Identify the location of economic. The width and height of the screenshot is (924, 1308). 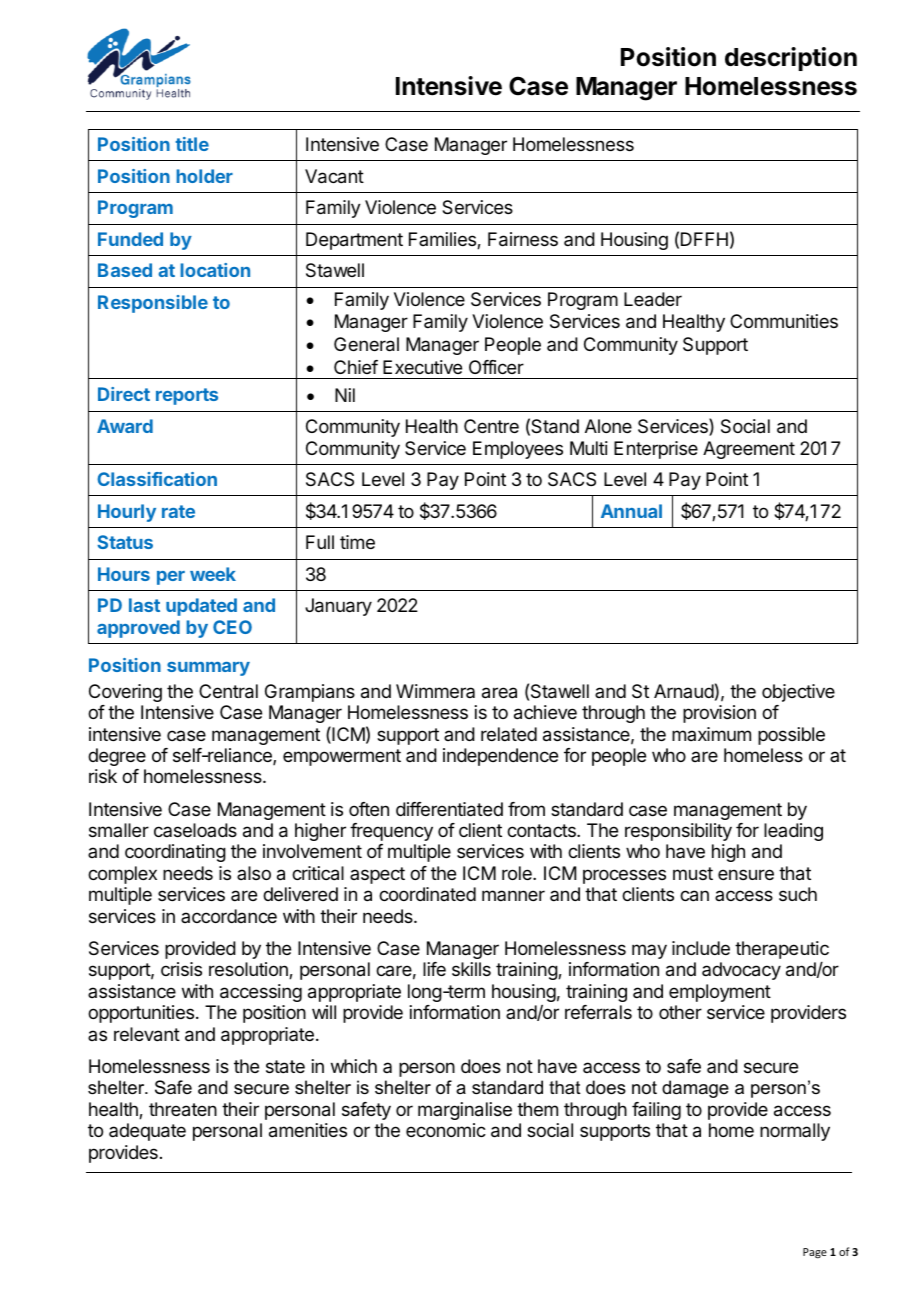
(446, 1130).
